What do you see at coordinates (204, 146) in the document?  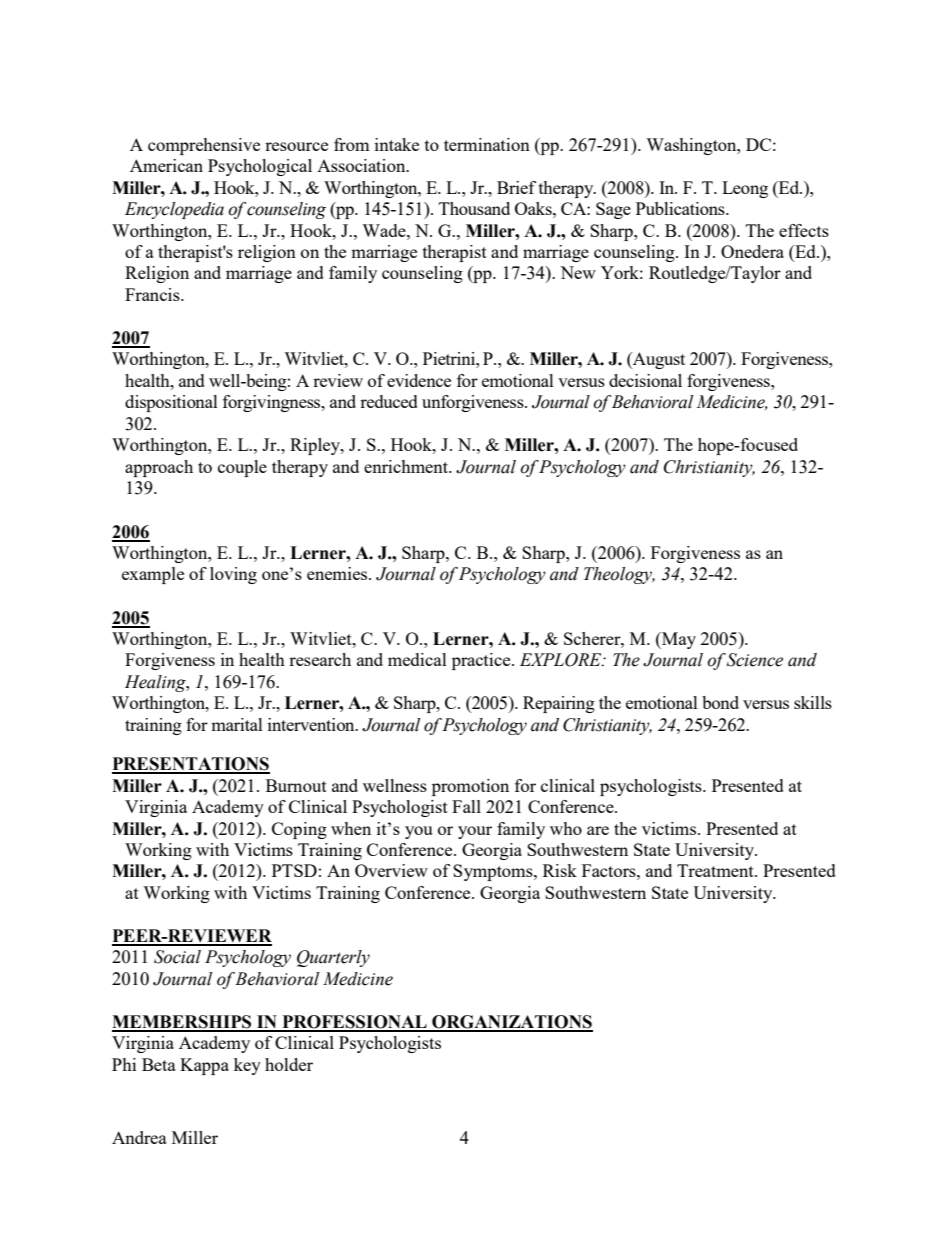 I see `comprehensive` at bounding box center [204, 146].
